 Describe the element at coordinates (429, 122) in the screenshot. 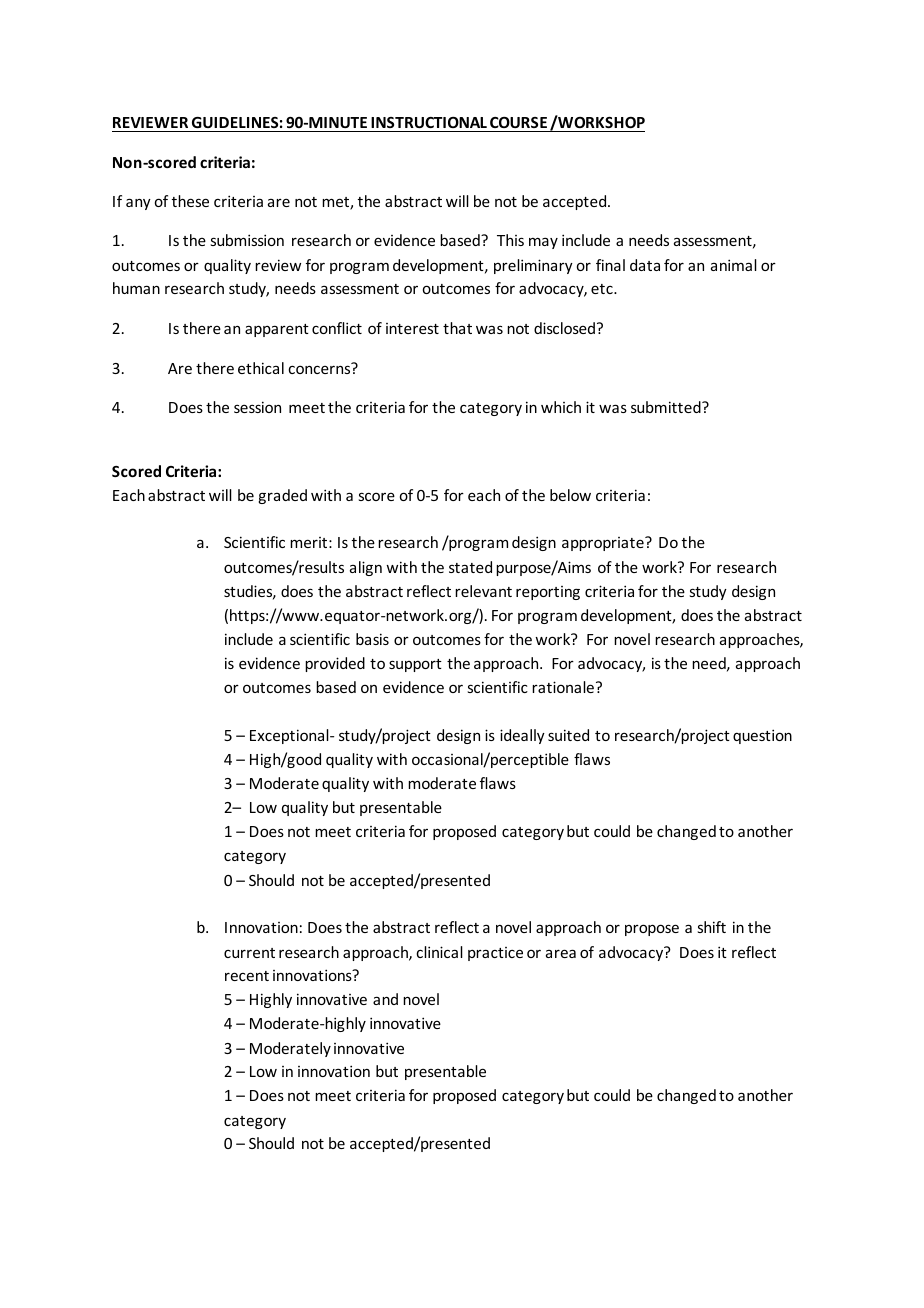

I see `INSTRUCTIONAL` at that location.
